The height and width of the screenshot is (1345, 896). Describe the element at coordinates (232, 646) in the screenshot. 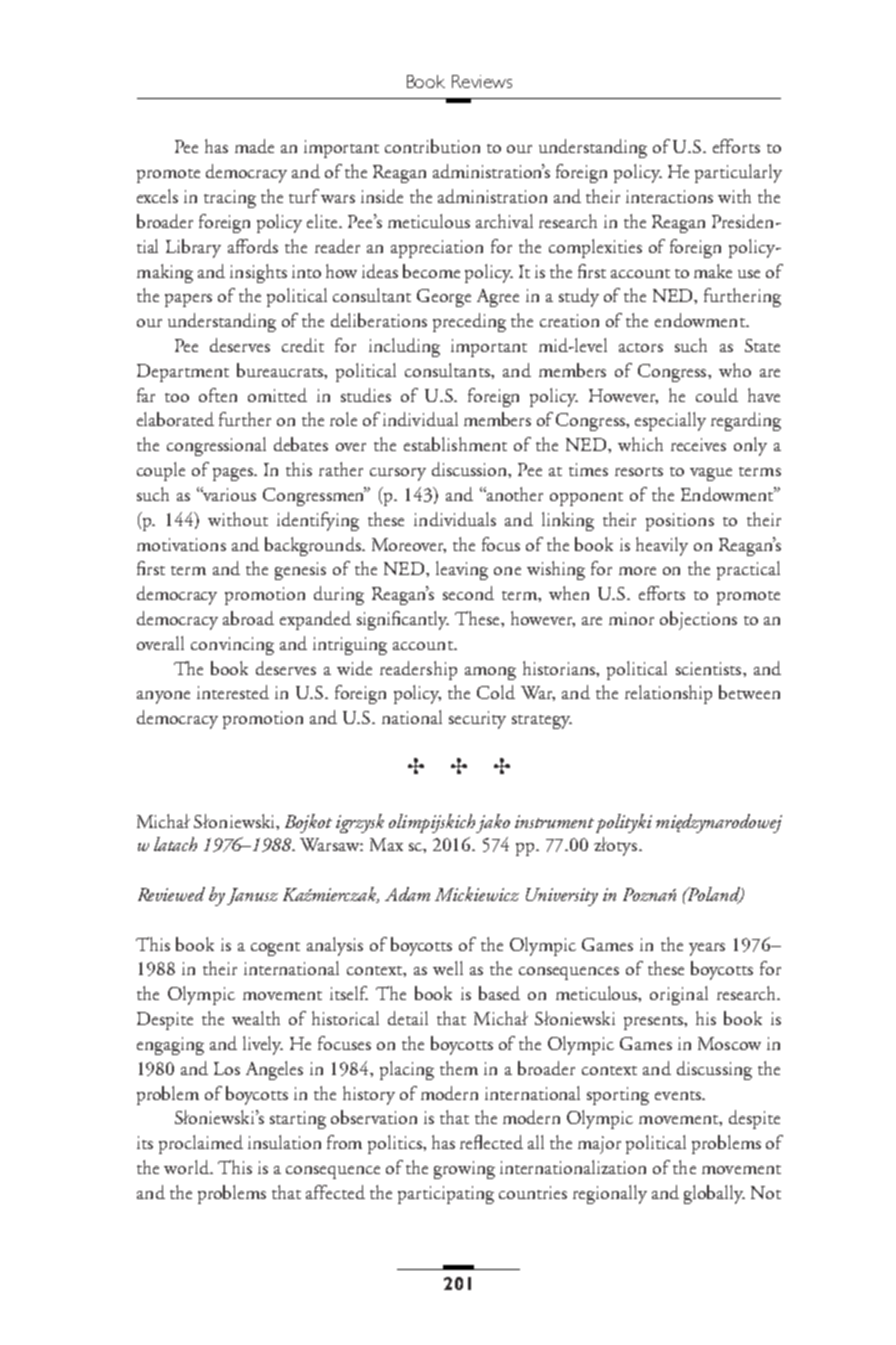

I see `convincing` at that location.
